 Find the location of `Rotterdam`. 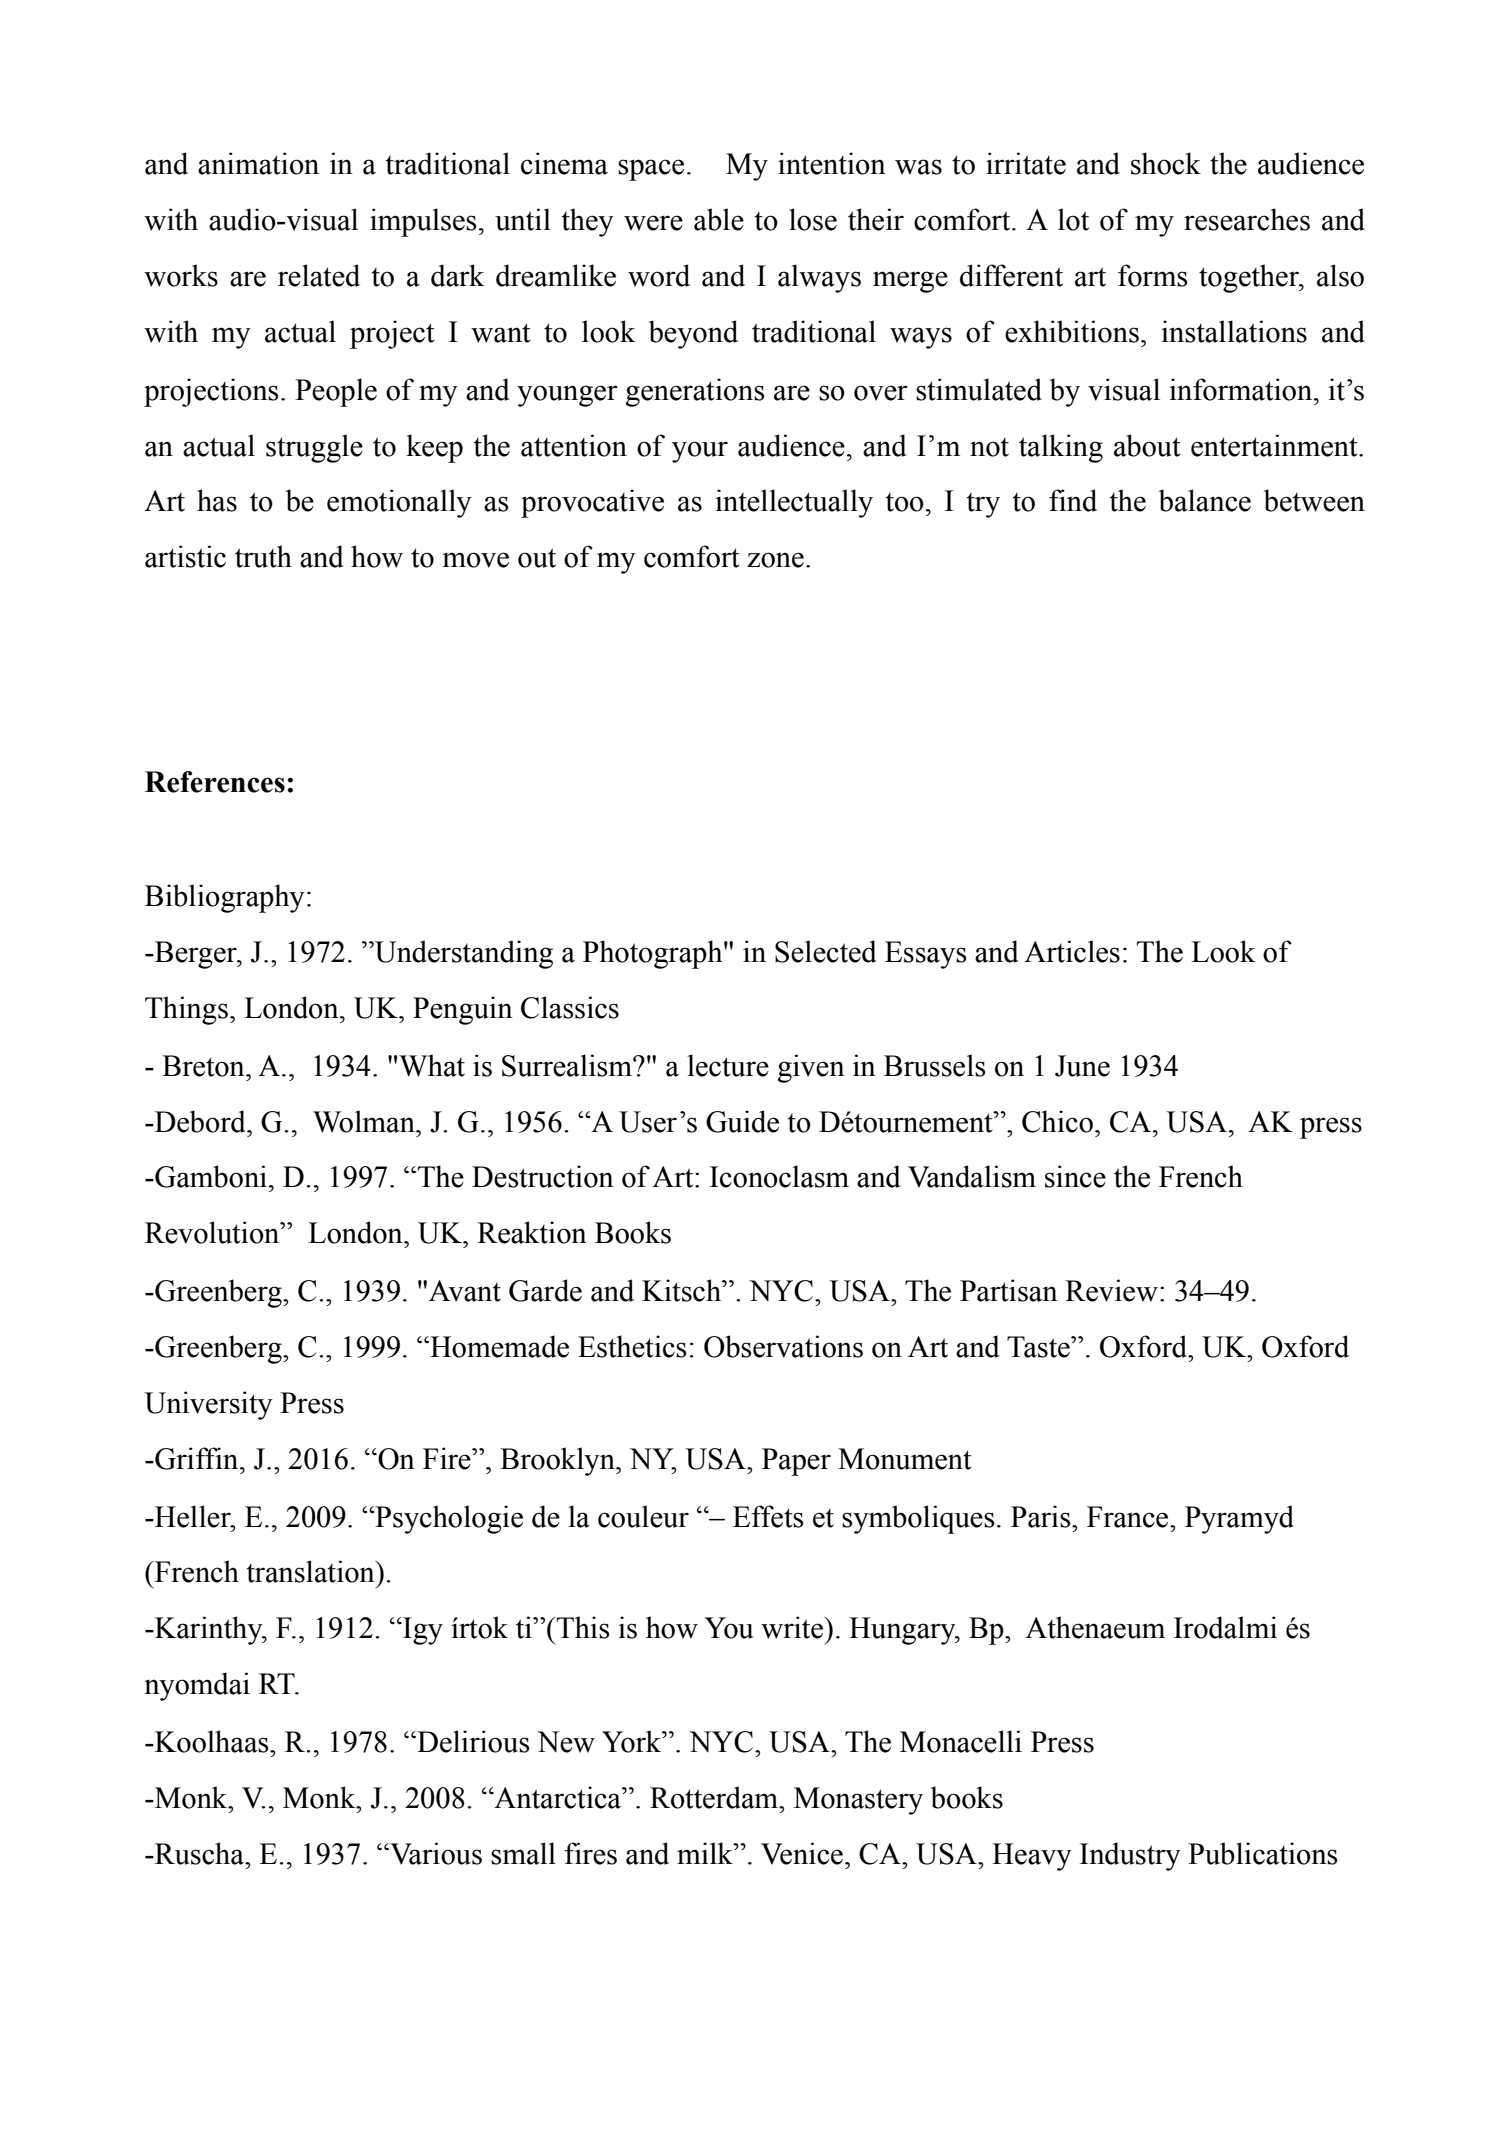

Rotterdam is located at coordinates (715, 1797).
